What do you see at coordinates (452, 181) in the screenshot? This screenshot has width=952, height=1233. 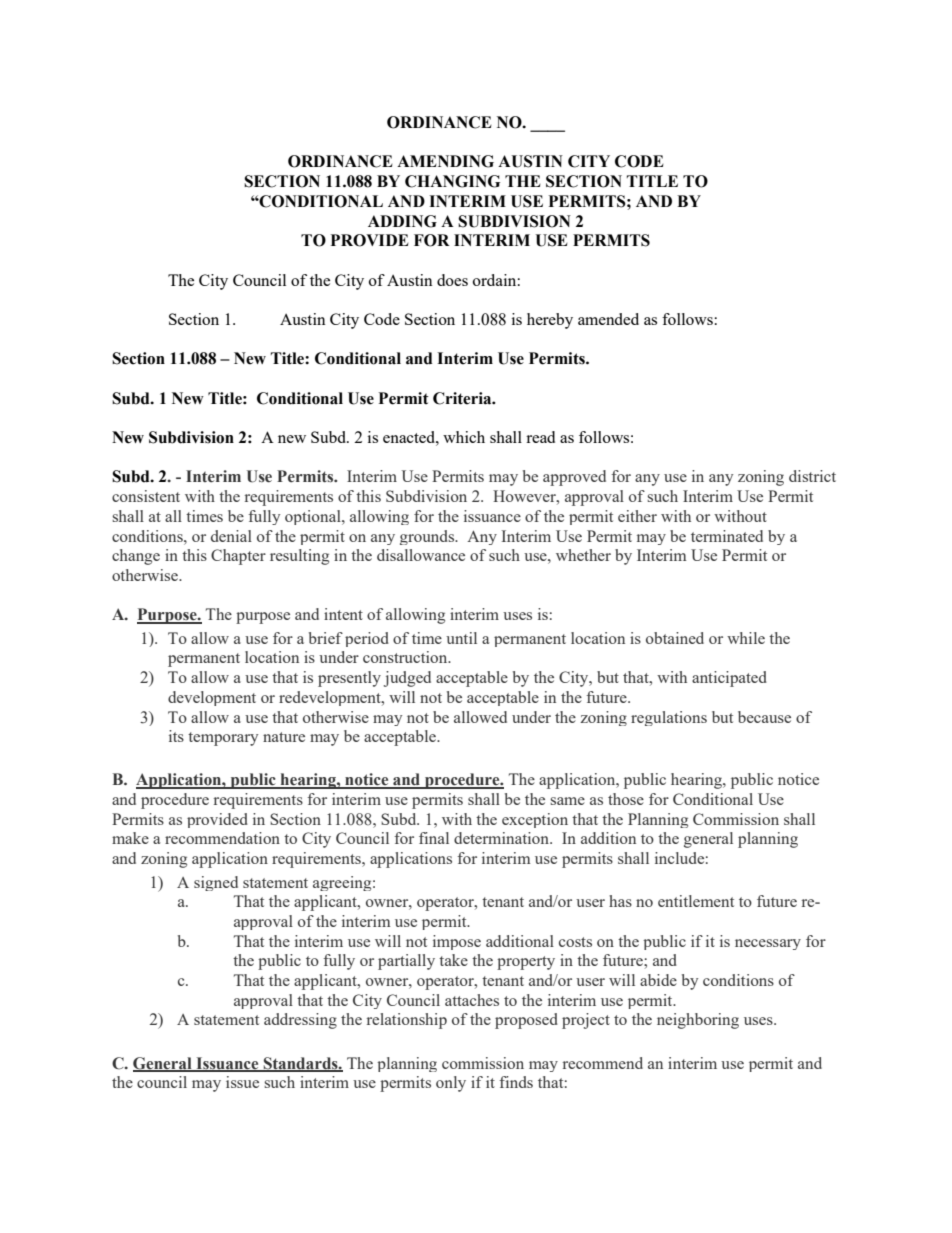 I see `CHANGING` at bounding box center [452, 181].
